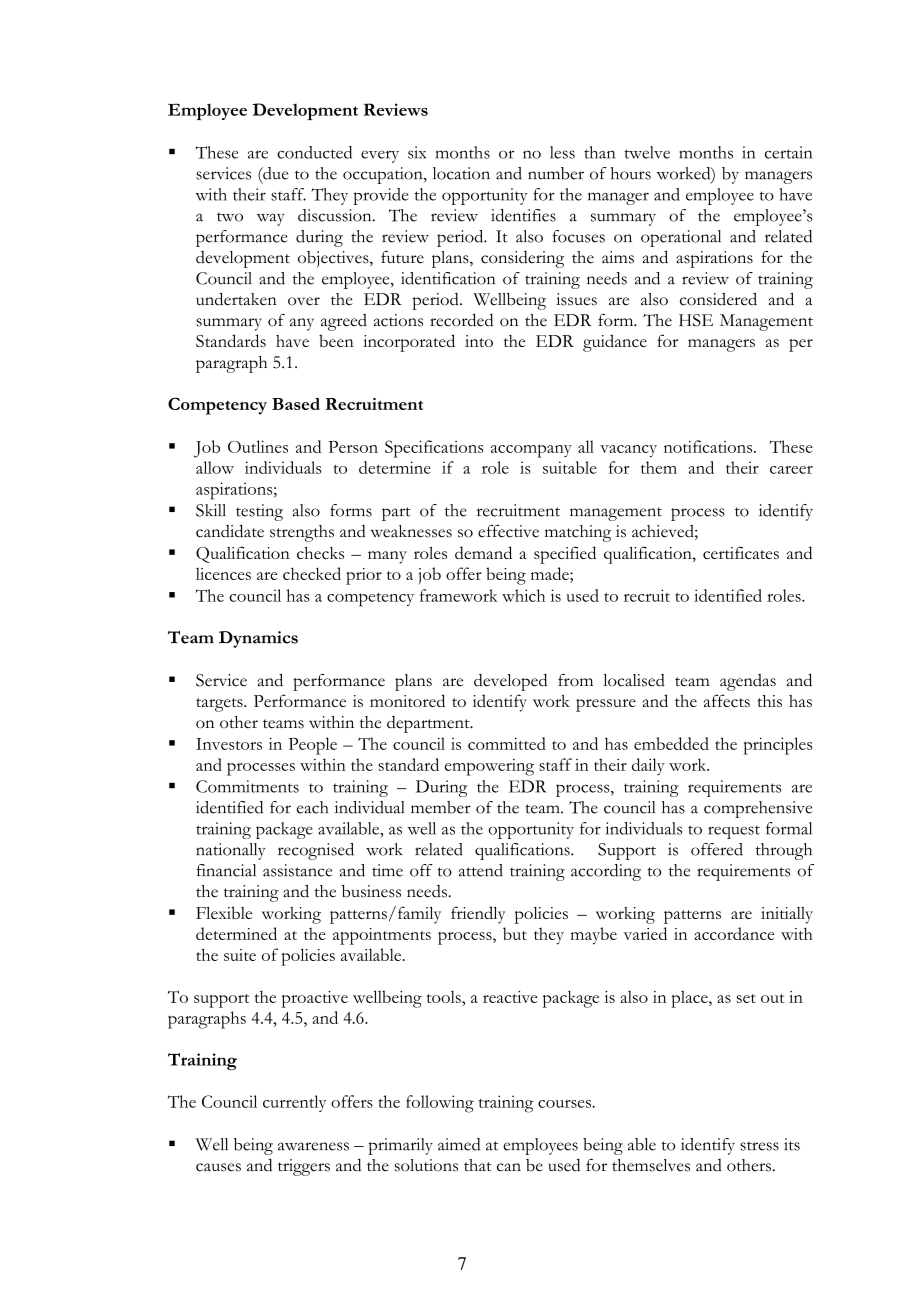  I want to click on accordance, so click(734, 933).
